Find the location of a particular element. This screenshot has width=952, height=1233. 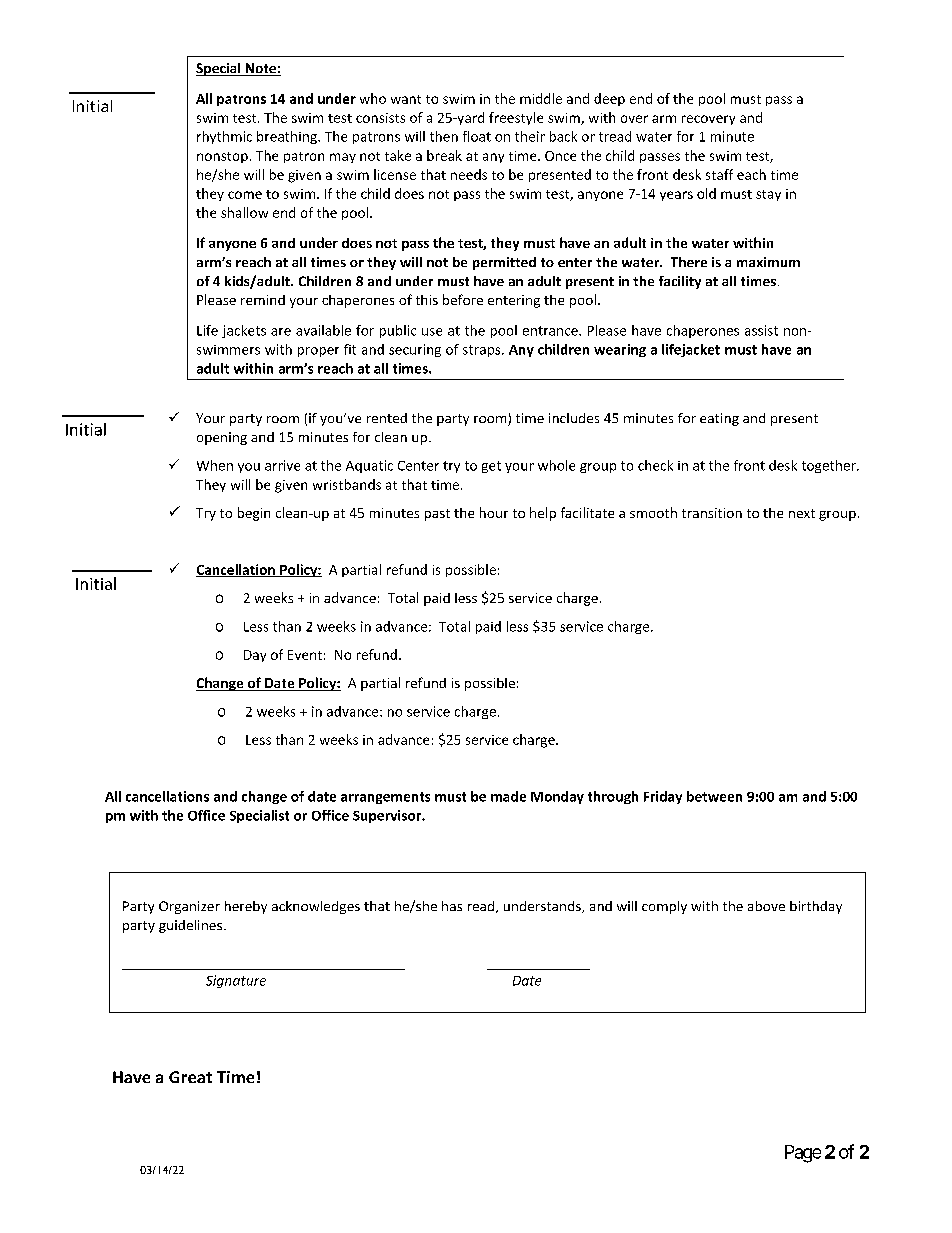

Great is located at coordinates (190, 1077).
